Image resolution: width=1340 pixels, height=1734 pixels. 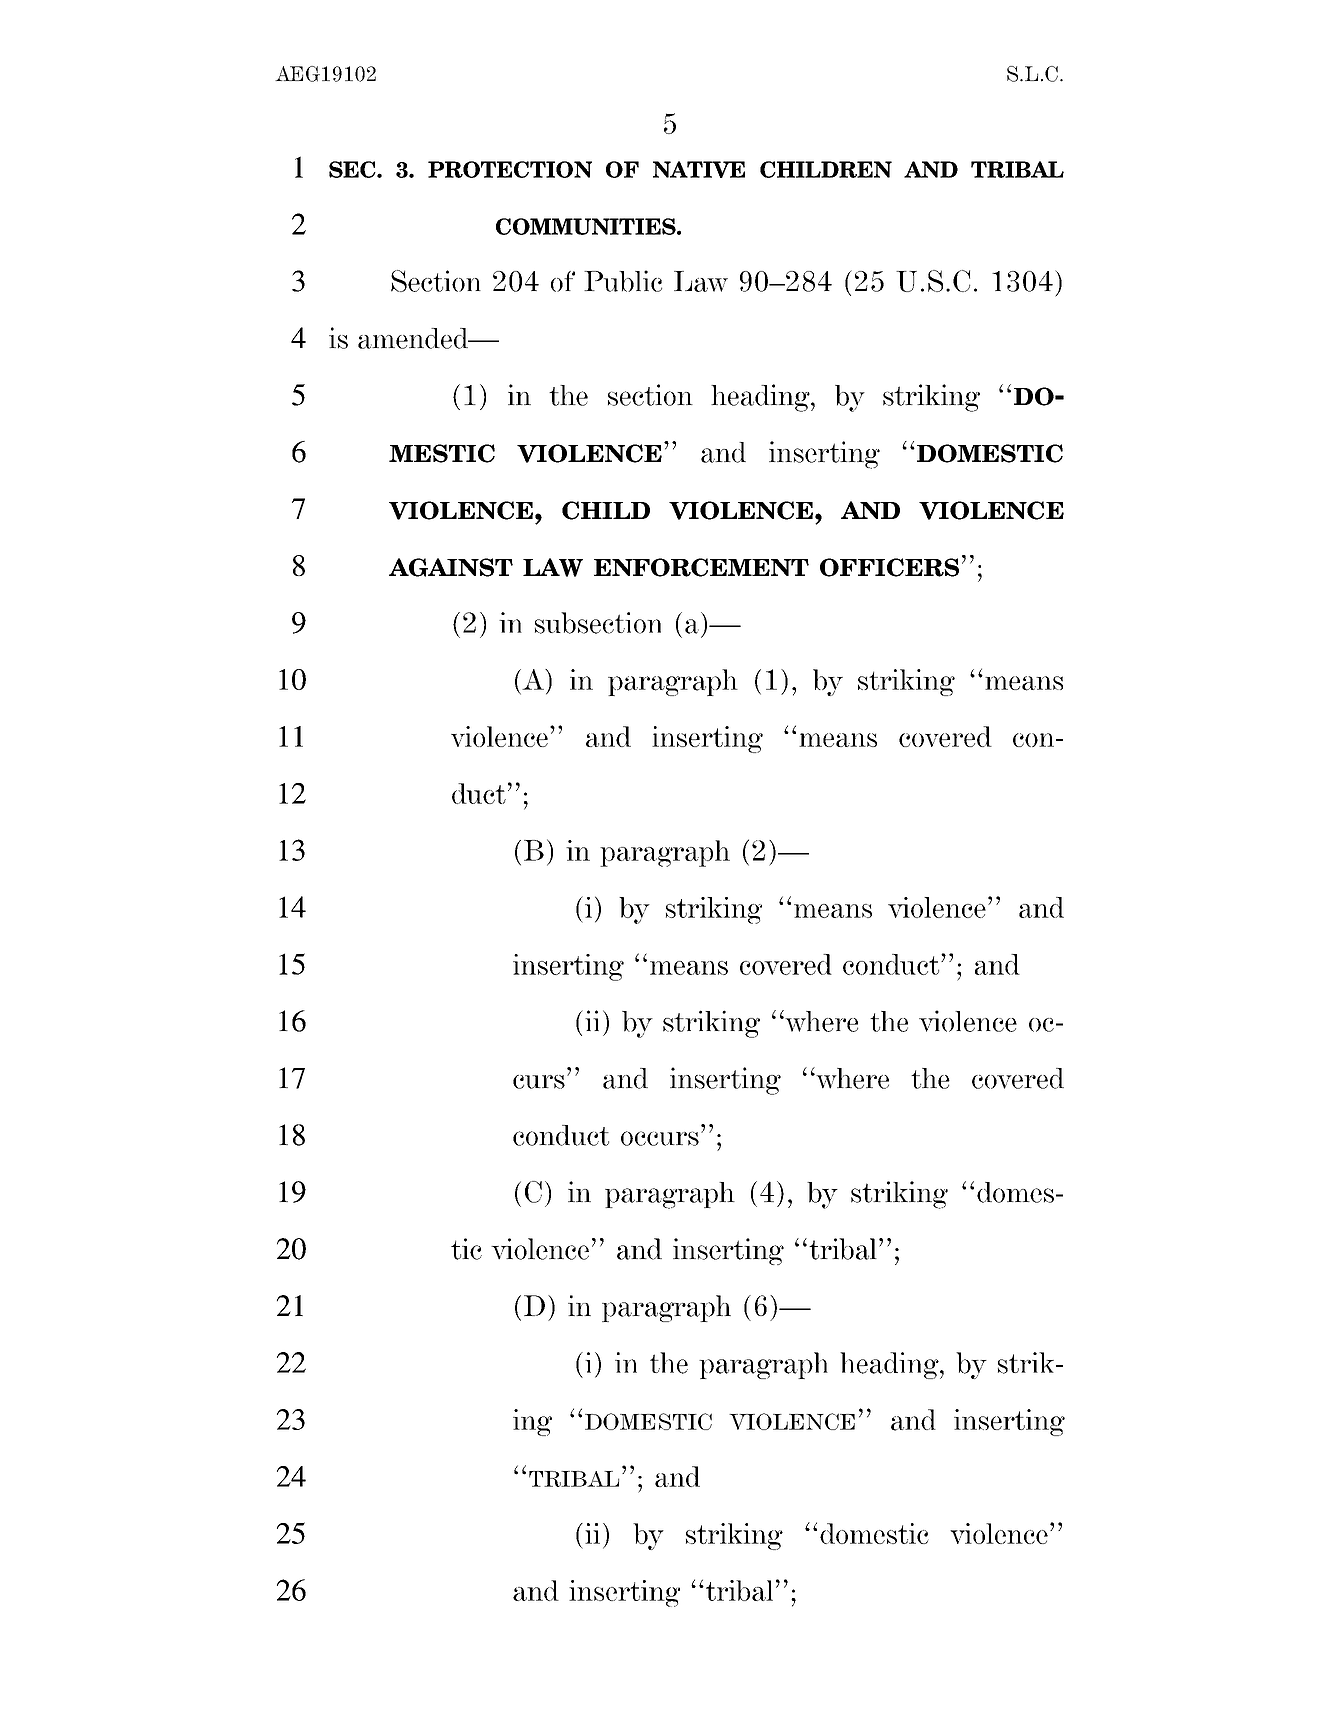 I want to click on Public, so click(x=623, y=281).
